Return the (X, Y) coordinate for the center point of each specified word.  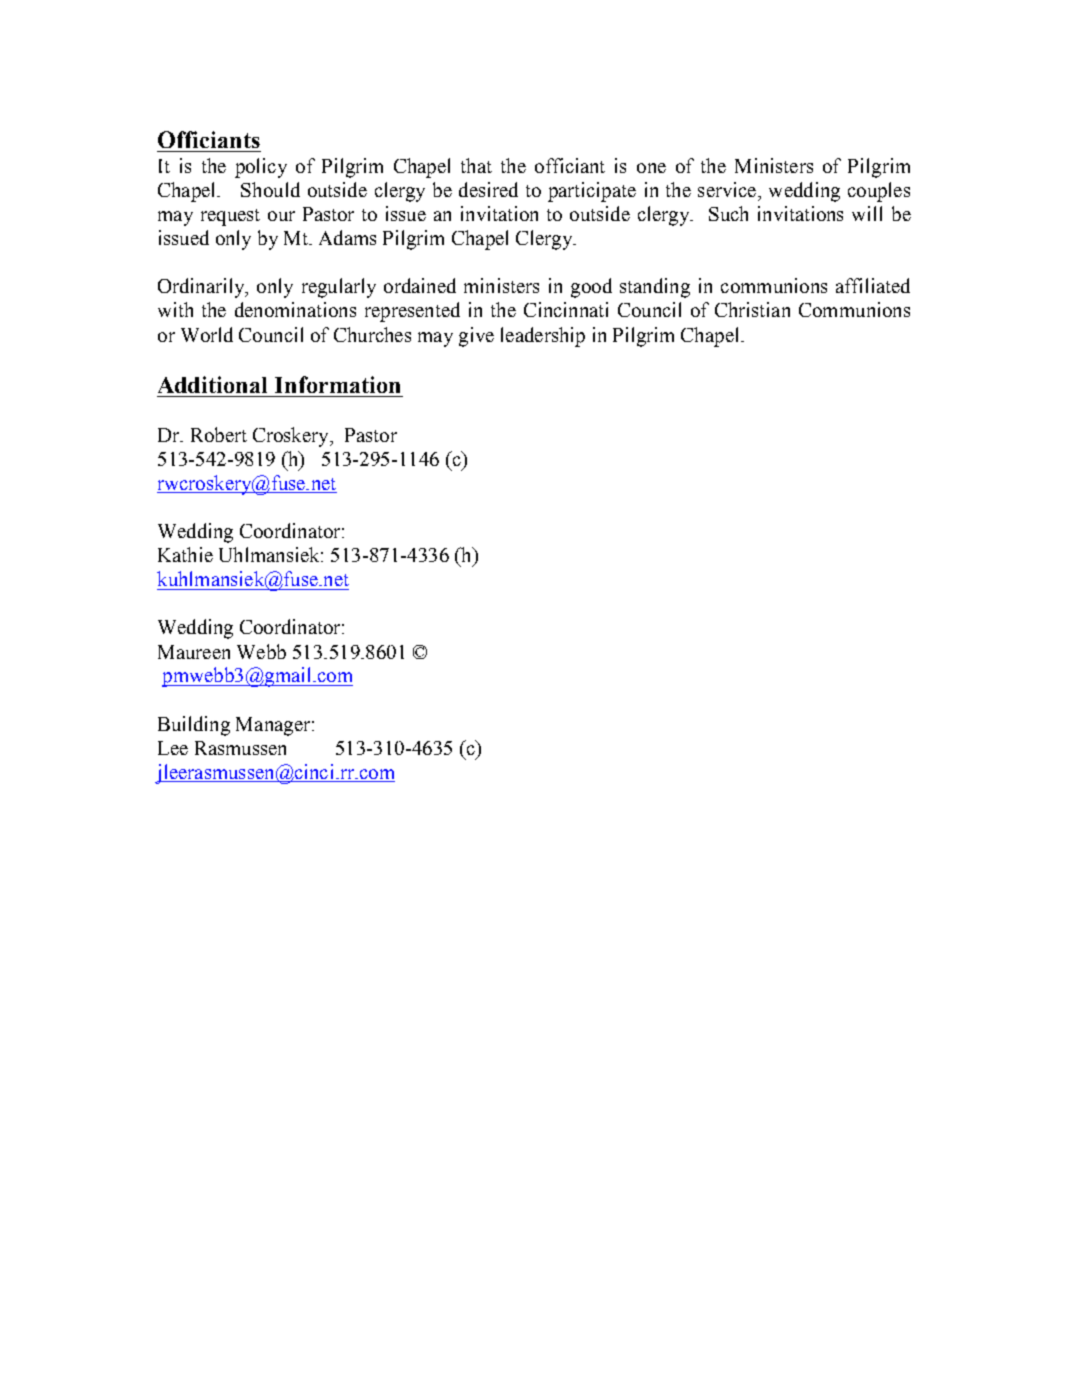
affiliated (873, 285)
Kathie (185, 554)
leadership (543, 337)
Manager (274, 726)
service (728, 189)
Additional (212, 384)
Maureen (194, 652)
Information (337, 384)
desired (488, 189)
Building (194, 726)
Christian (752, 309)
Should (270, 189)
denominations (295, 309)
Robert (219, 434)
